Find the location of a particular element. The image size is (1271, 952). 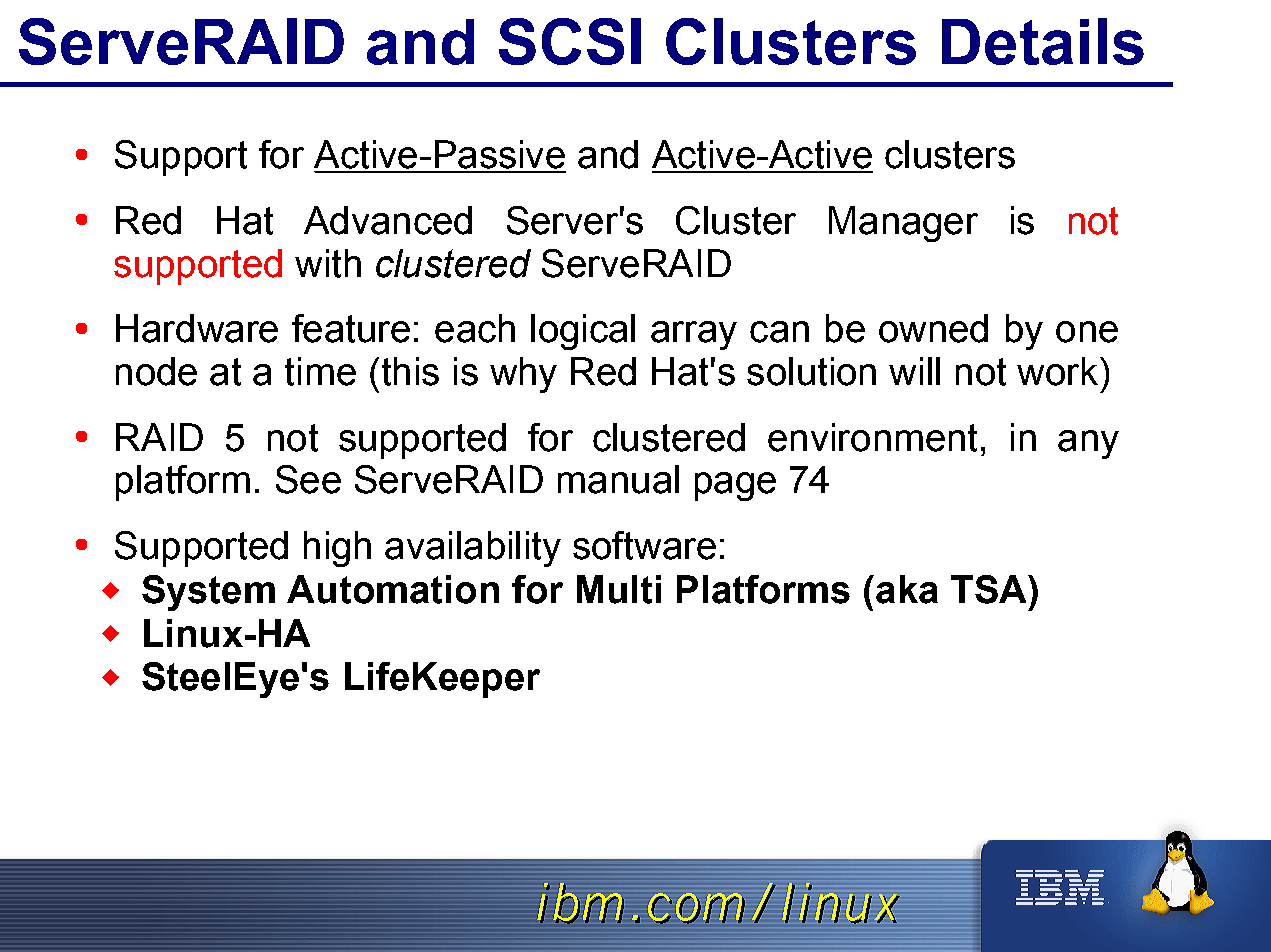

Manager is located at coordinates (903, 224).
